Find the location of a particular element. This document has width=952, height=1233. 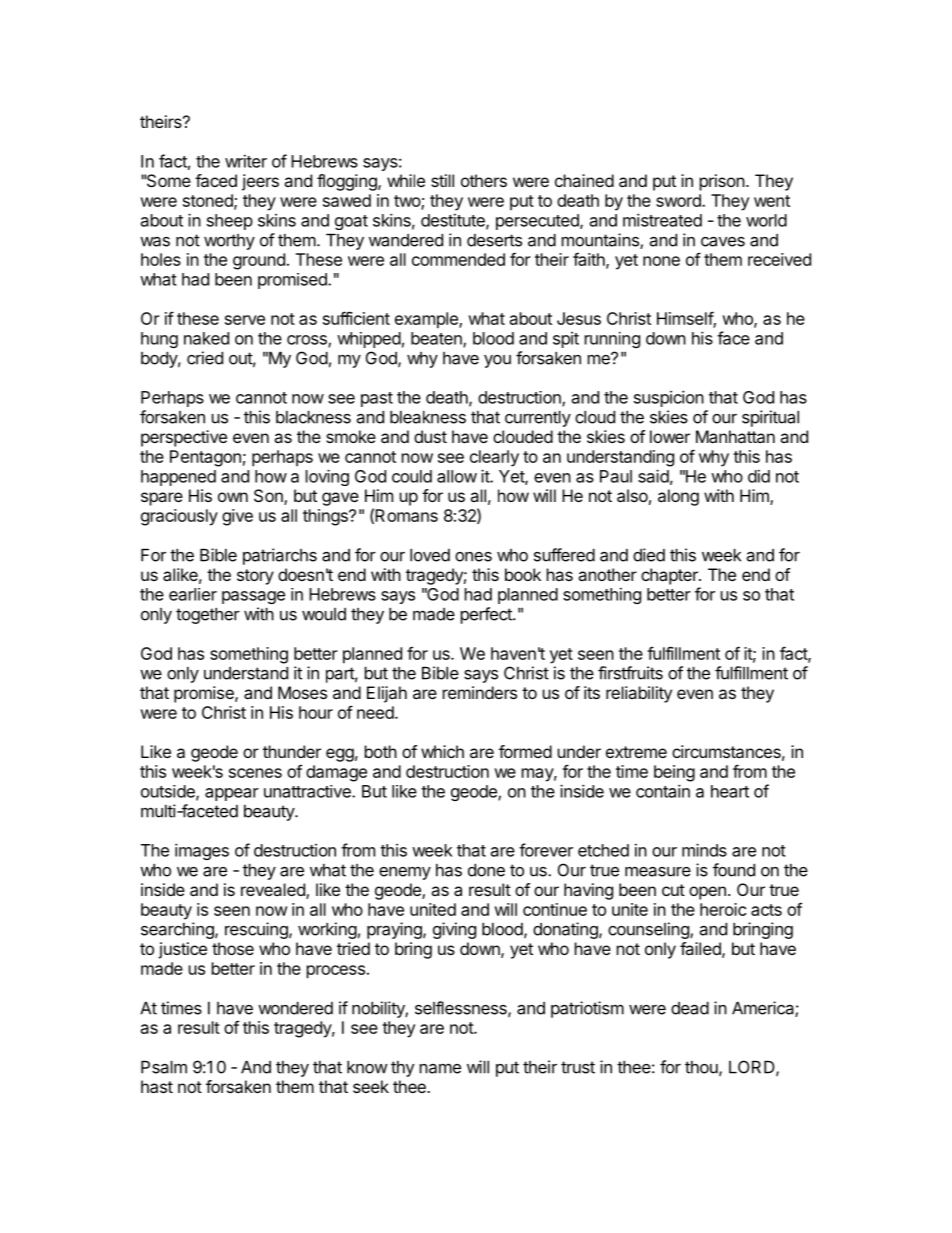

open is located at coordinates (707, 893).
